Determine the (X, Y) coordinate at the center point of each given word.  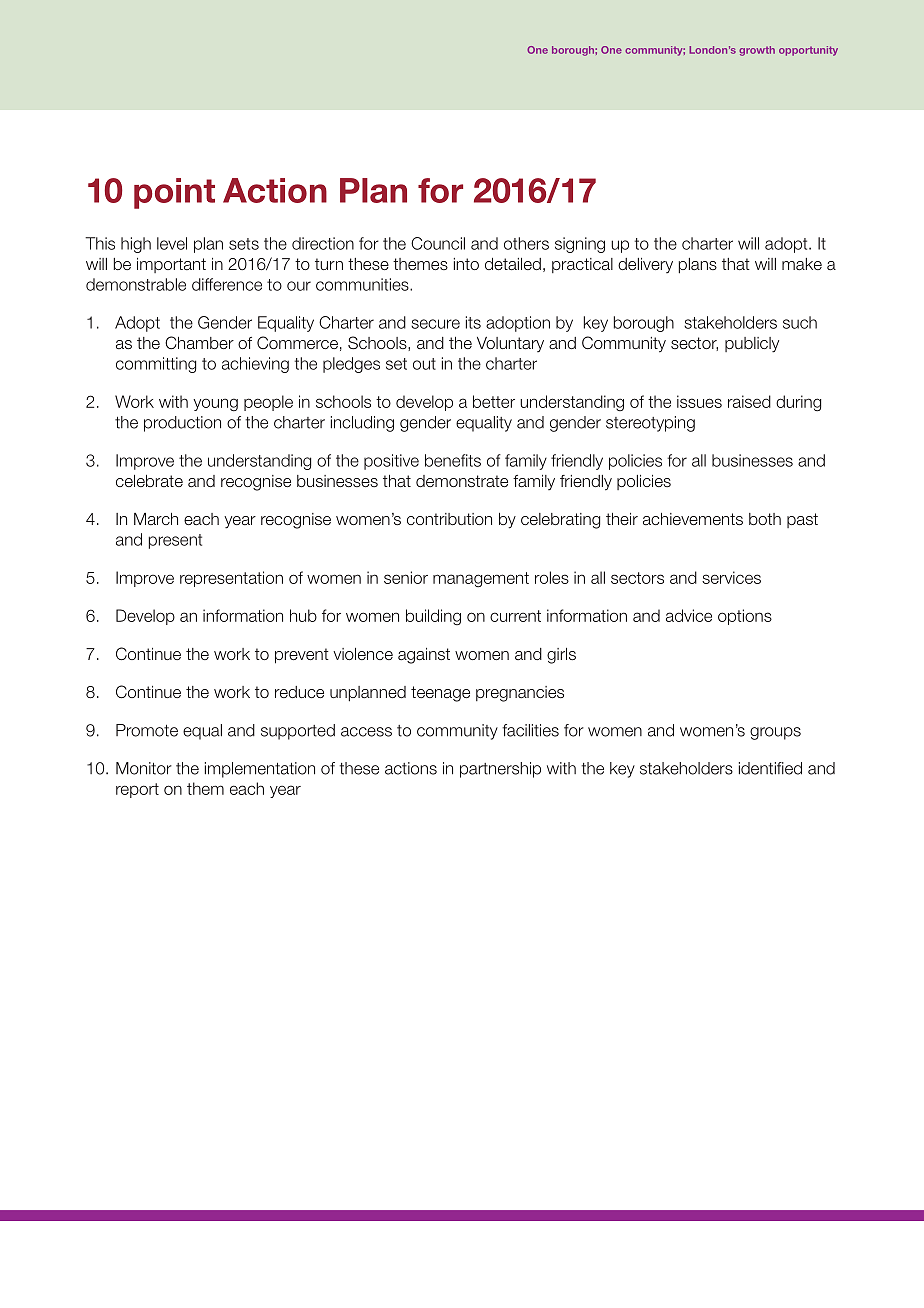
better (494, 401)
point (174, 193)
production (182, 424)
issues (699, 401)
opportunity (808, 51)
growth (757, 51)
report (137, 790)
